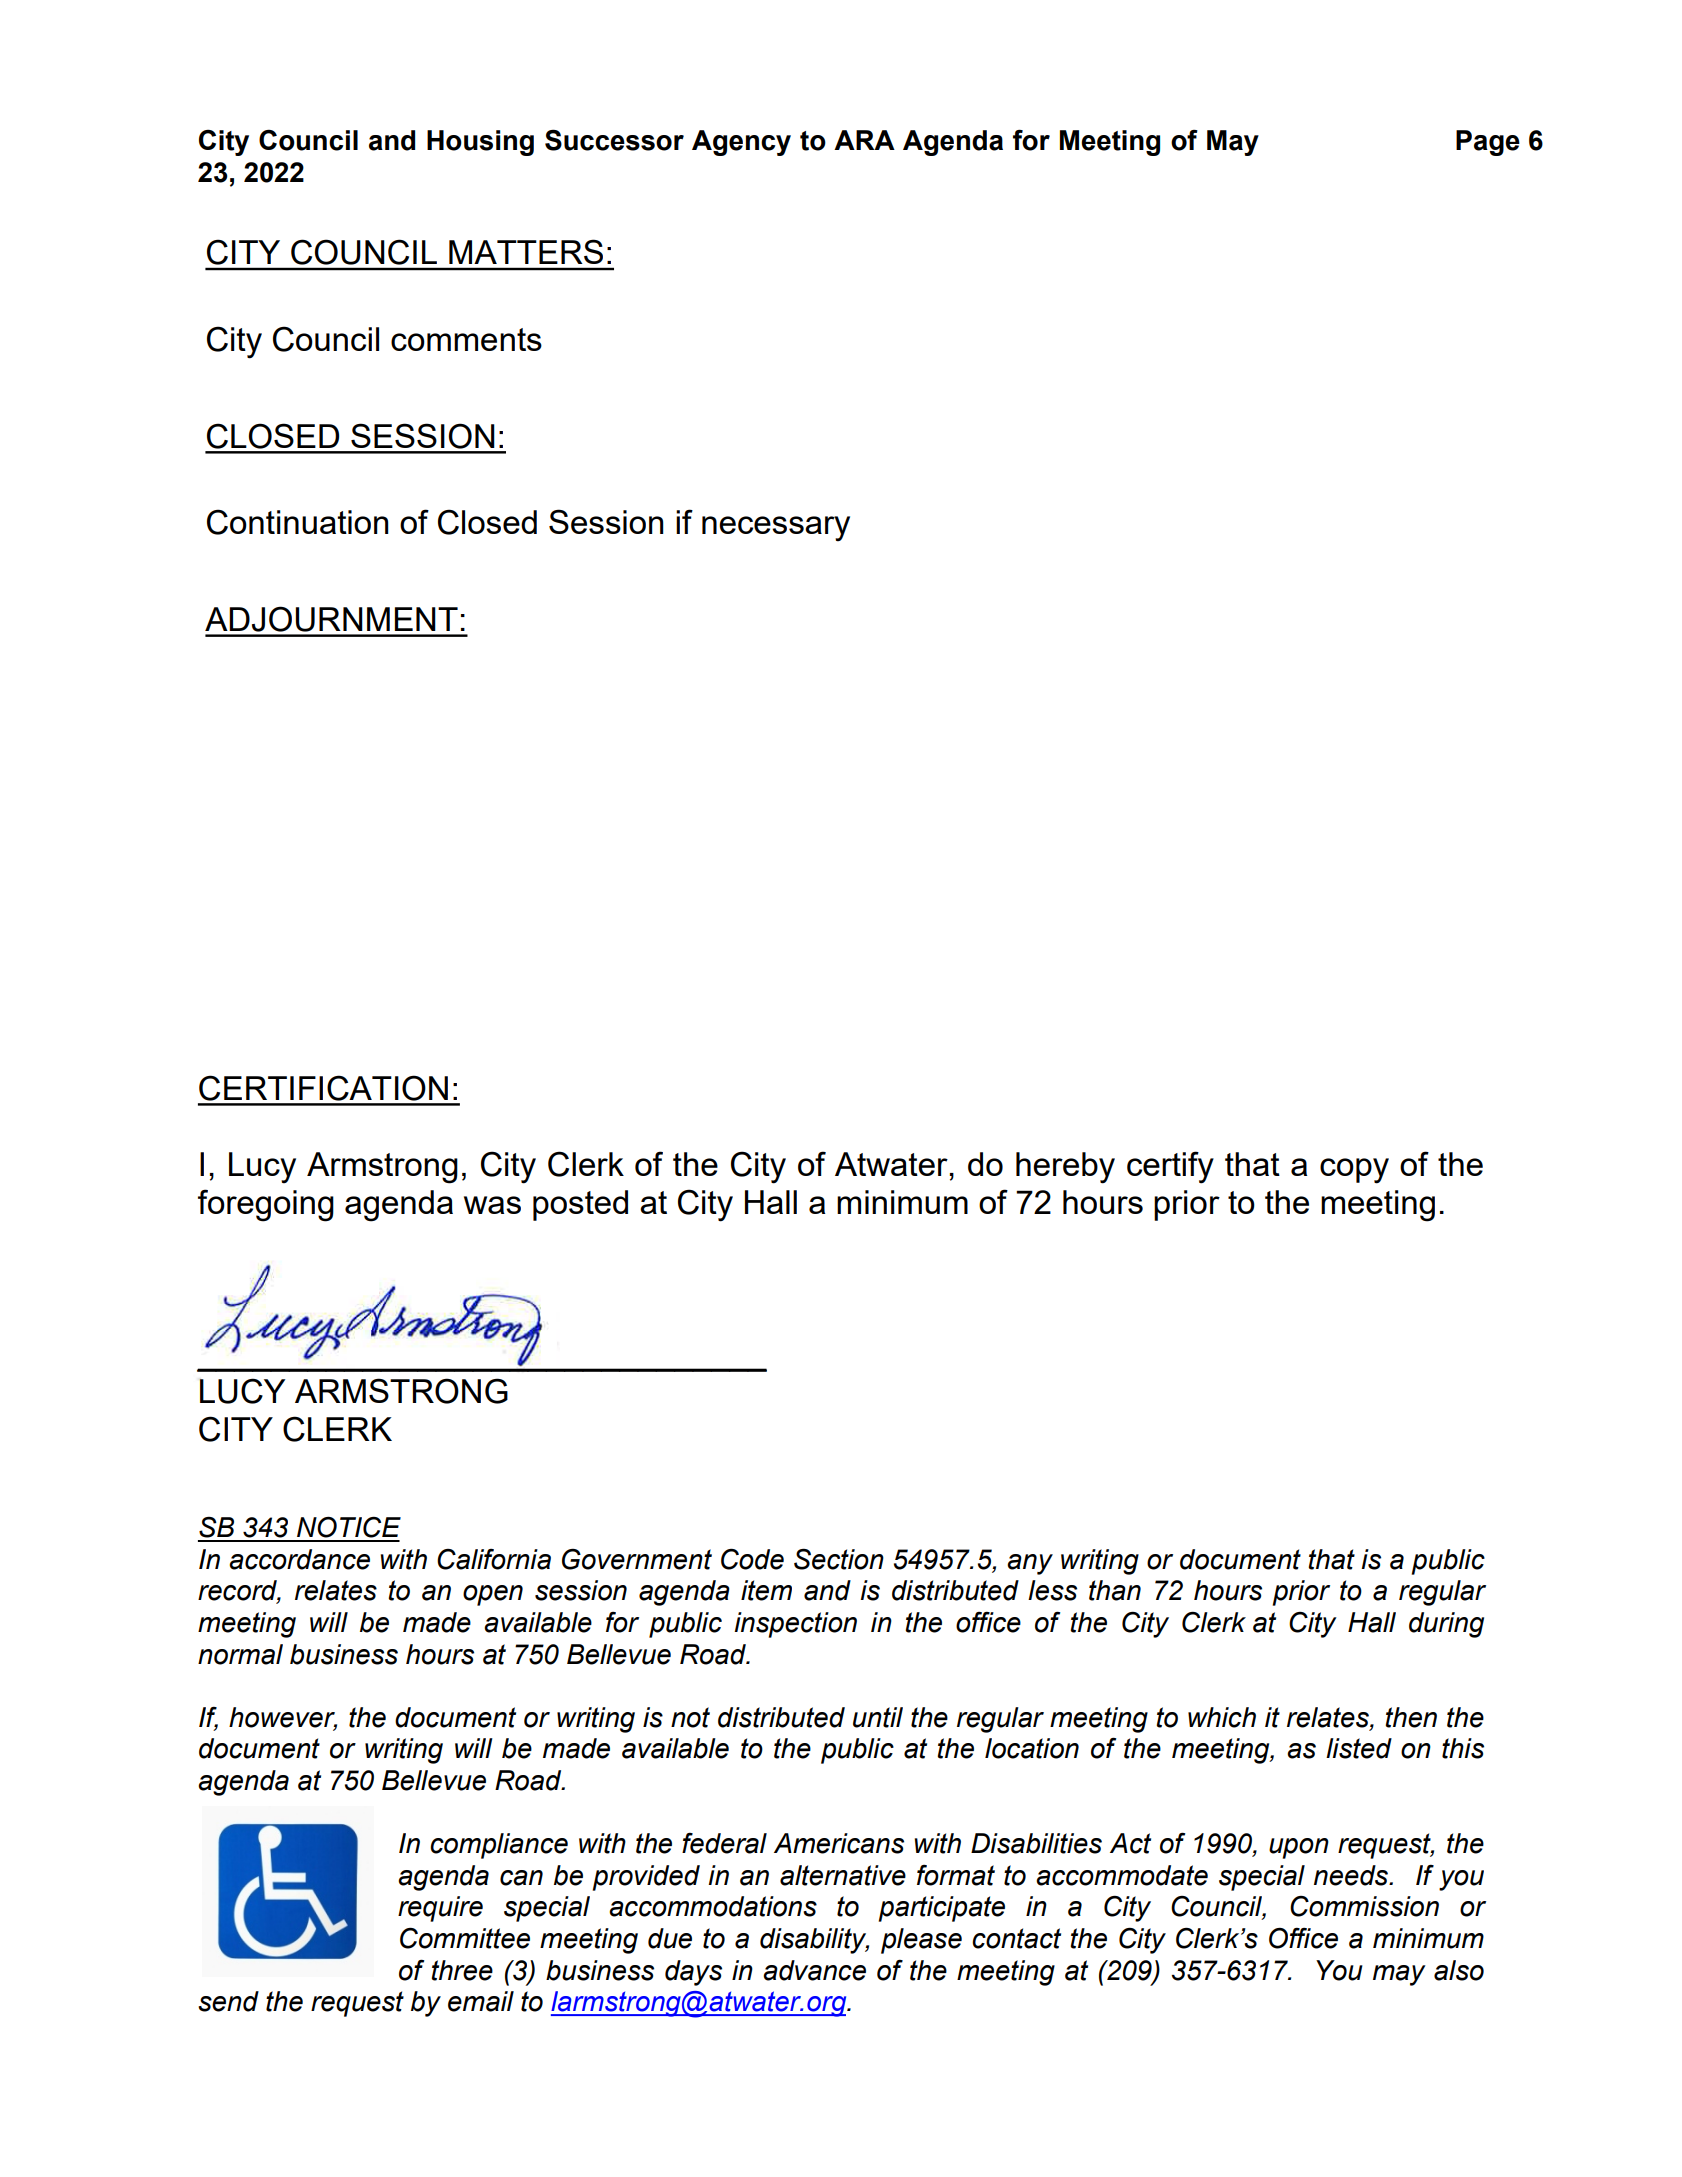  What do you see at coordinates (299, 1559) in the page?
I see `accordance` at bounding box center [299, 1559].
